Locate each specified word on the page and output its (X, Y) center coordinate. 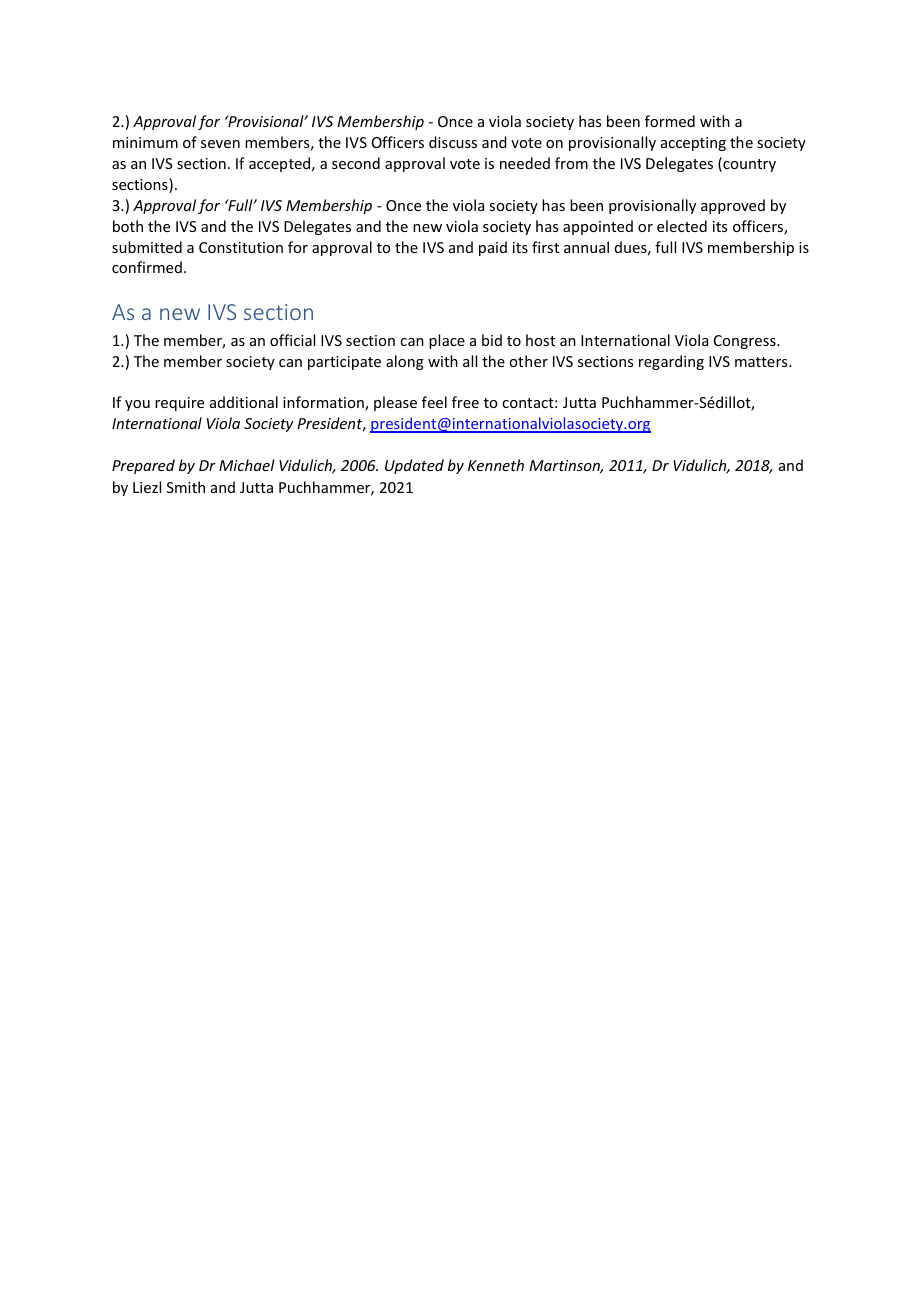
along (405, 362)
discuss (453, 142)
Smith (186, 487)
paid (493, 248)
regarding (671, 362)
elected (682, 226)
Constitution (241, 247)
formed (670, 121)
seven (220, 144)
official (292, 340)
